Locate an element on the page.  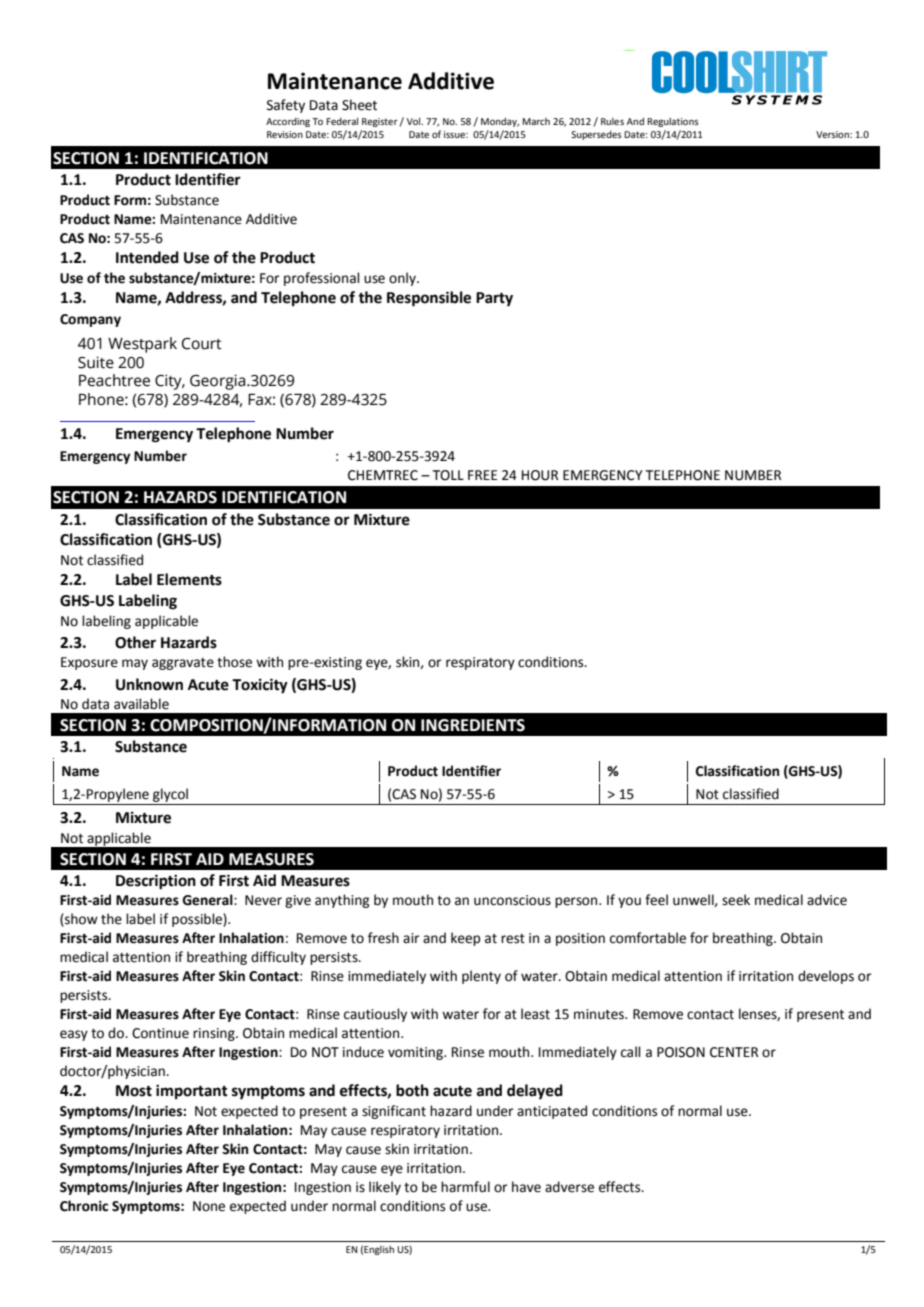
HOUR is located at coordinates (540, 475).
